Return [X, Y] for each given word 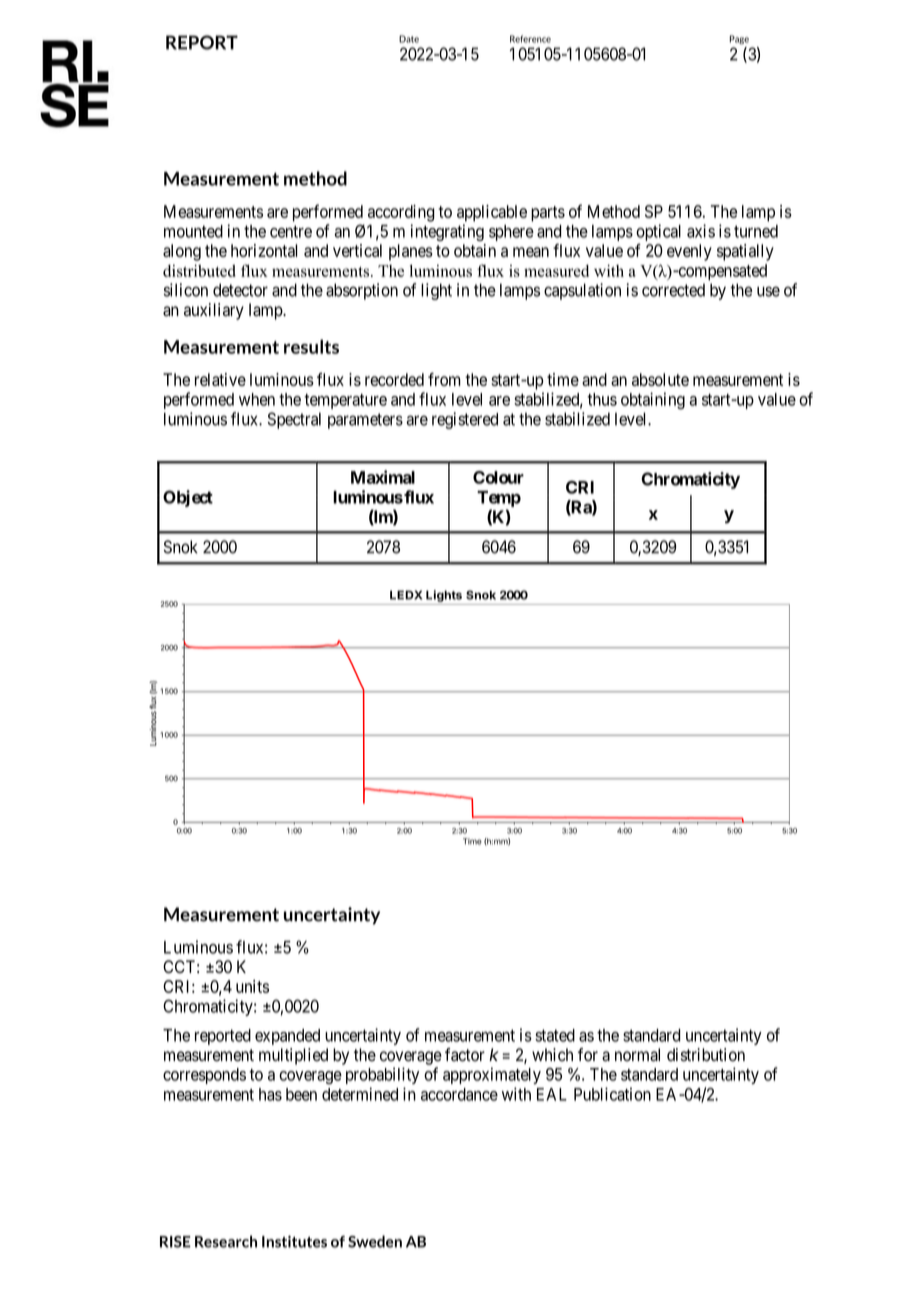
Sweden [375, 1241]
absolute [660, 379]
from [444, 379]
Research [226, 1241]
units [252, 986]
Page [739, 39]
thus [602, 399]
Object [188, 498]
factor [465, 1055]
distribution [706, 1055]
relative [220, 379]
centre [291, 231]
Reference [530, 39]
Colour [498, 477]
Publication [612, 1094]
